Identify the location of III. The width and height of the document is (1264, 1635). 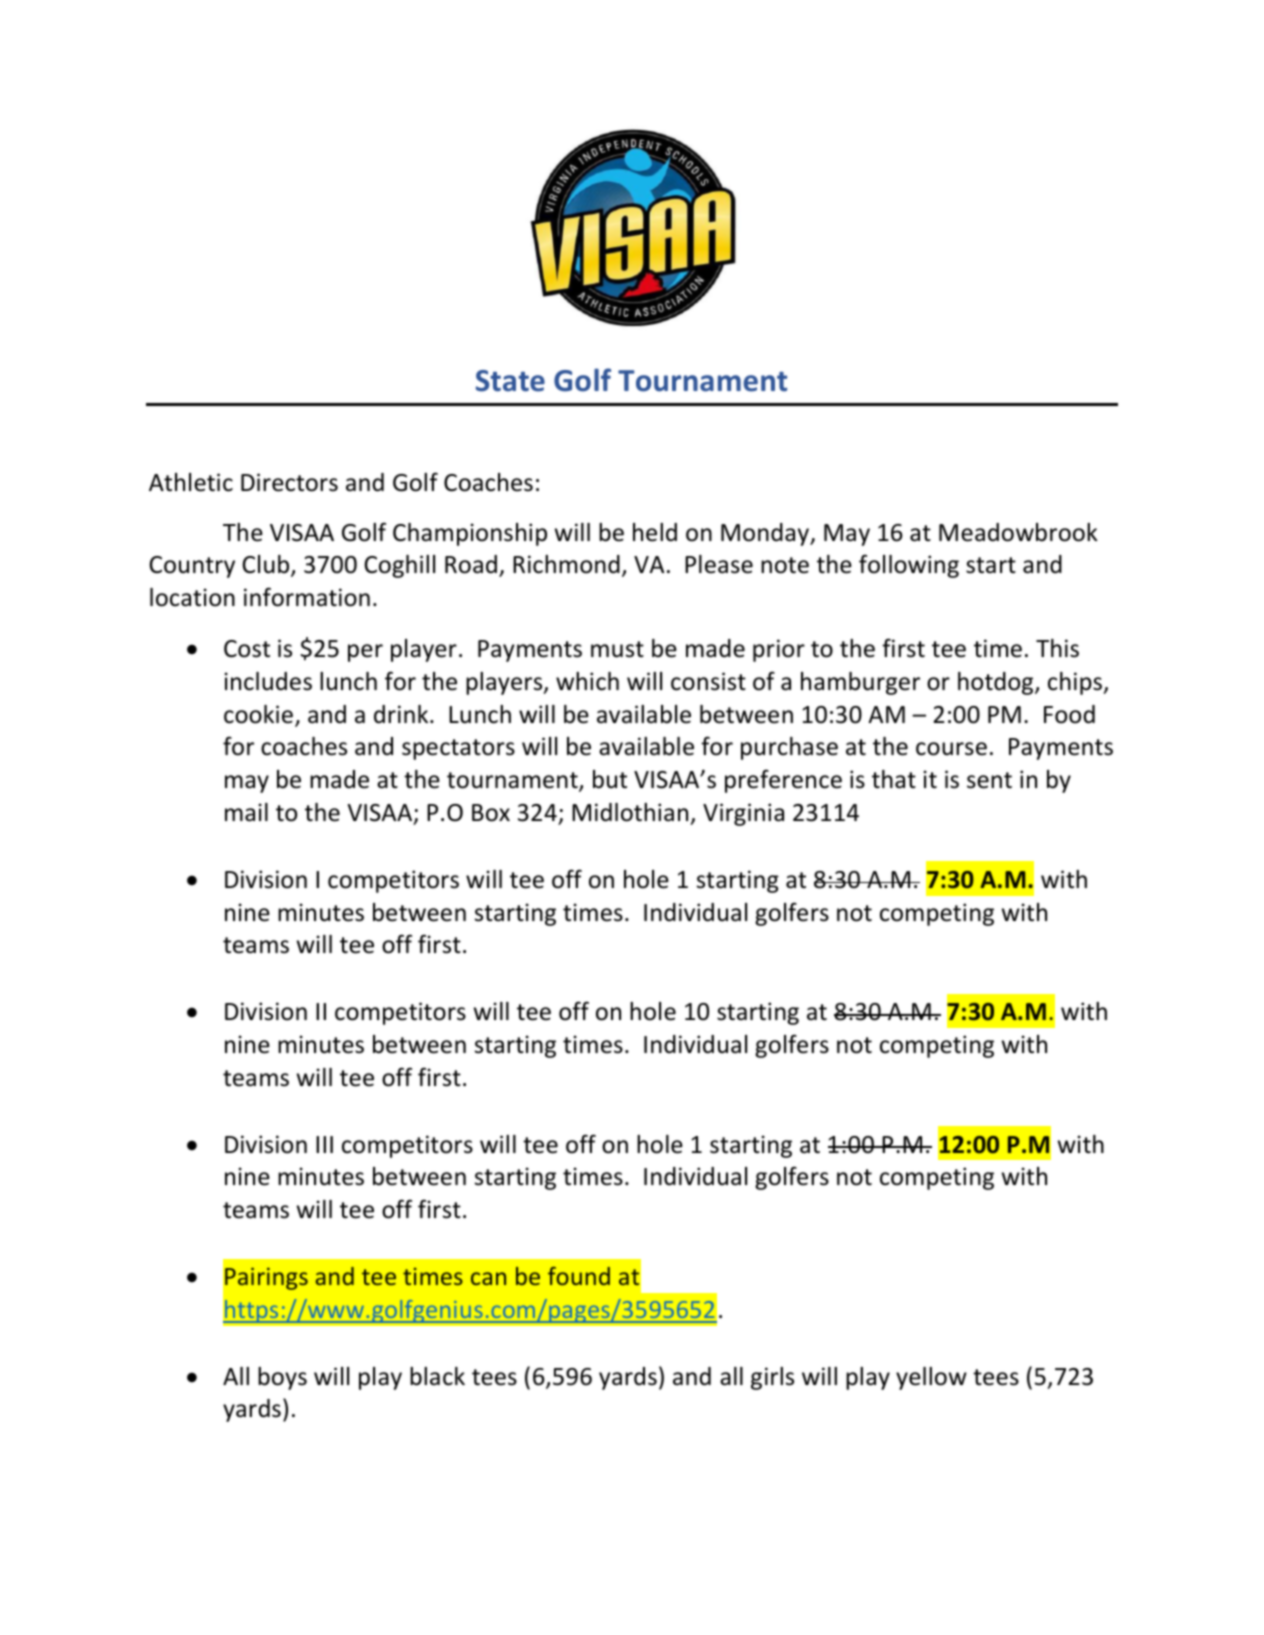
(324, 1144).
